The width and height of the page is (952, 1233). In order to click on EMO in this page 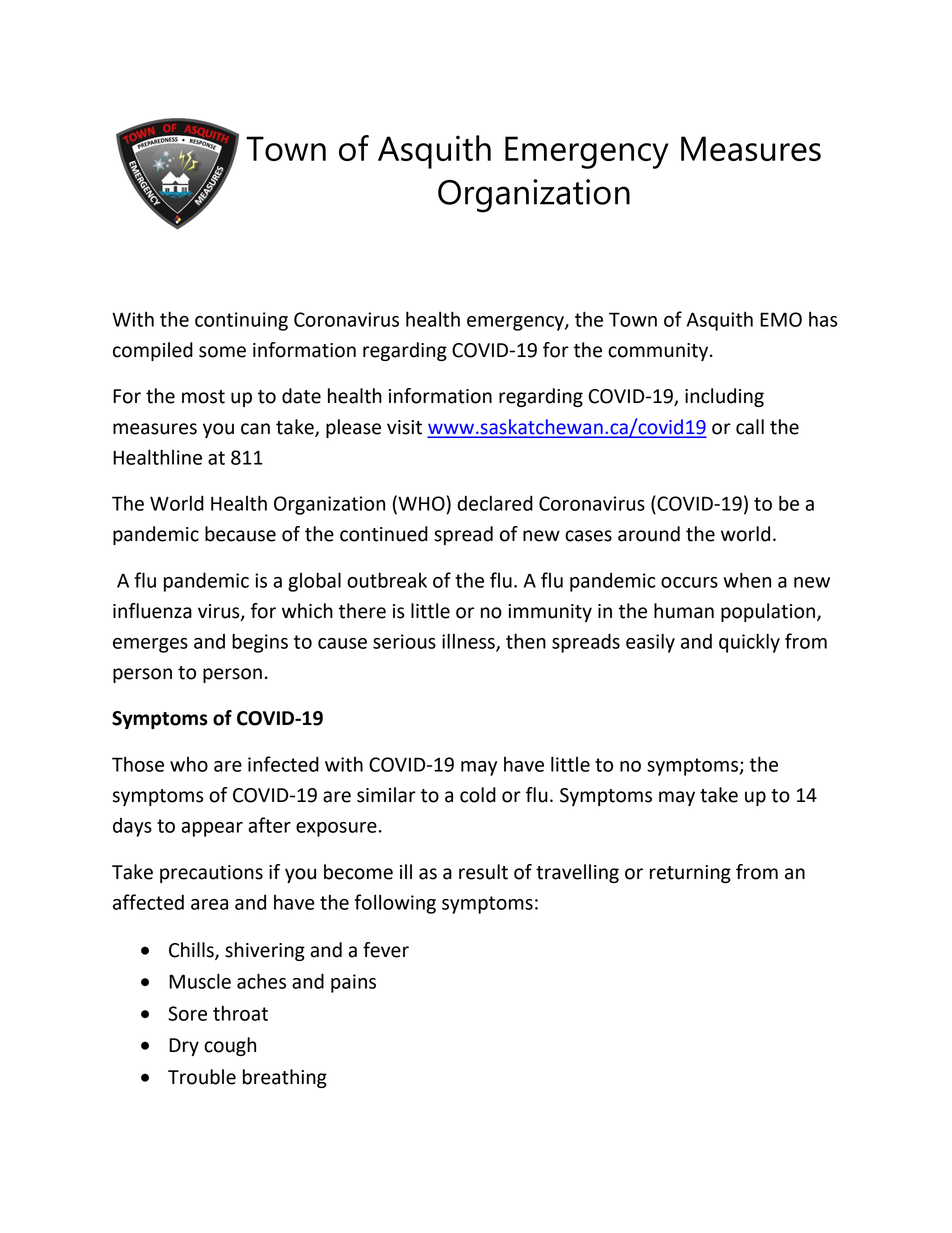, I will do `click(781, 319)`.
